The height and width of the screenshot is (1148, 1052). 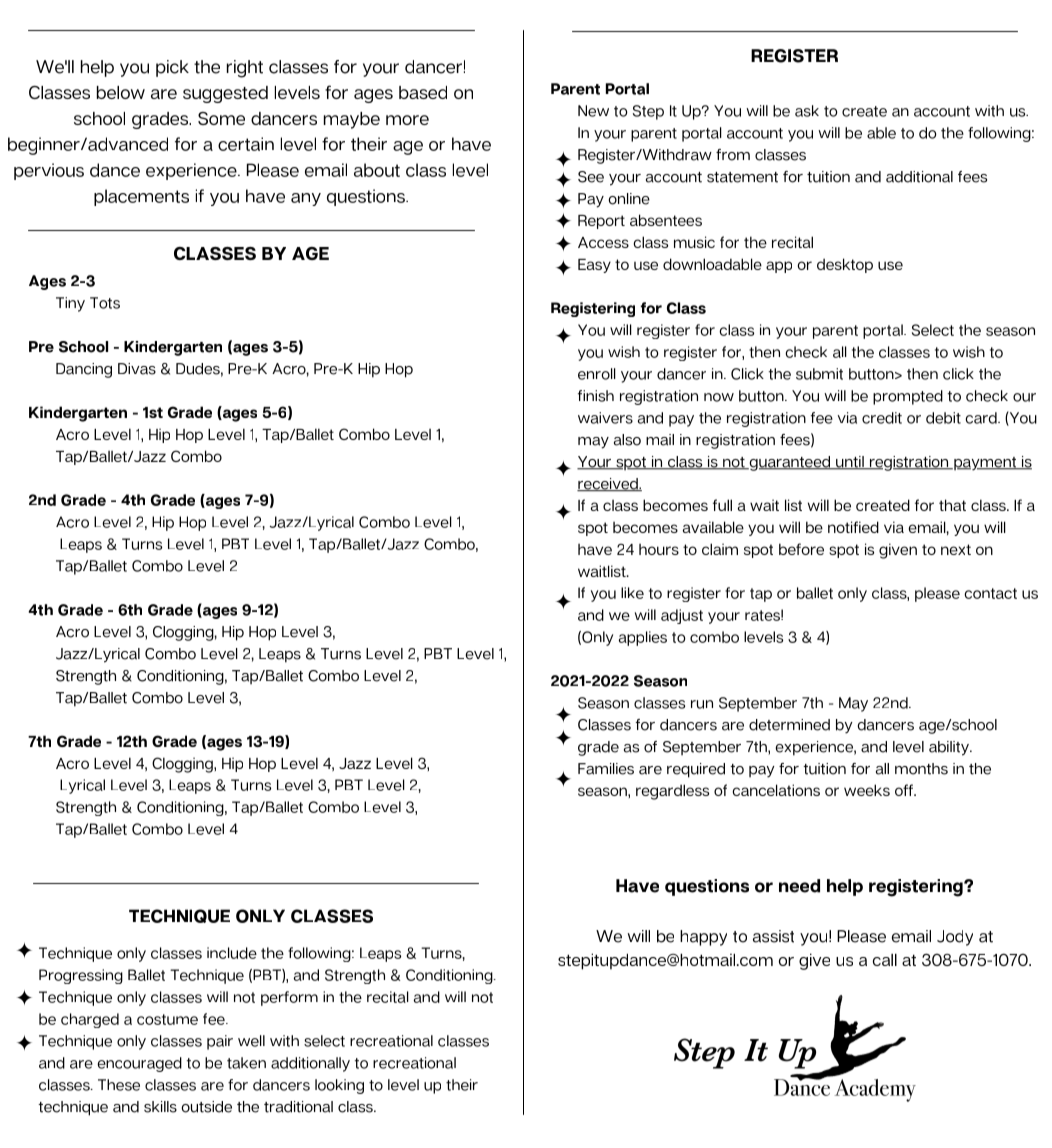 I want to click on need, so click(x=799, y=886).
